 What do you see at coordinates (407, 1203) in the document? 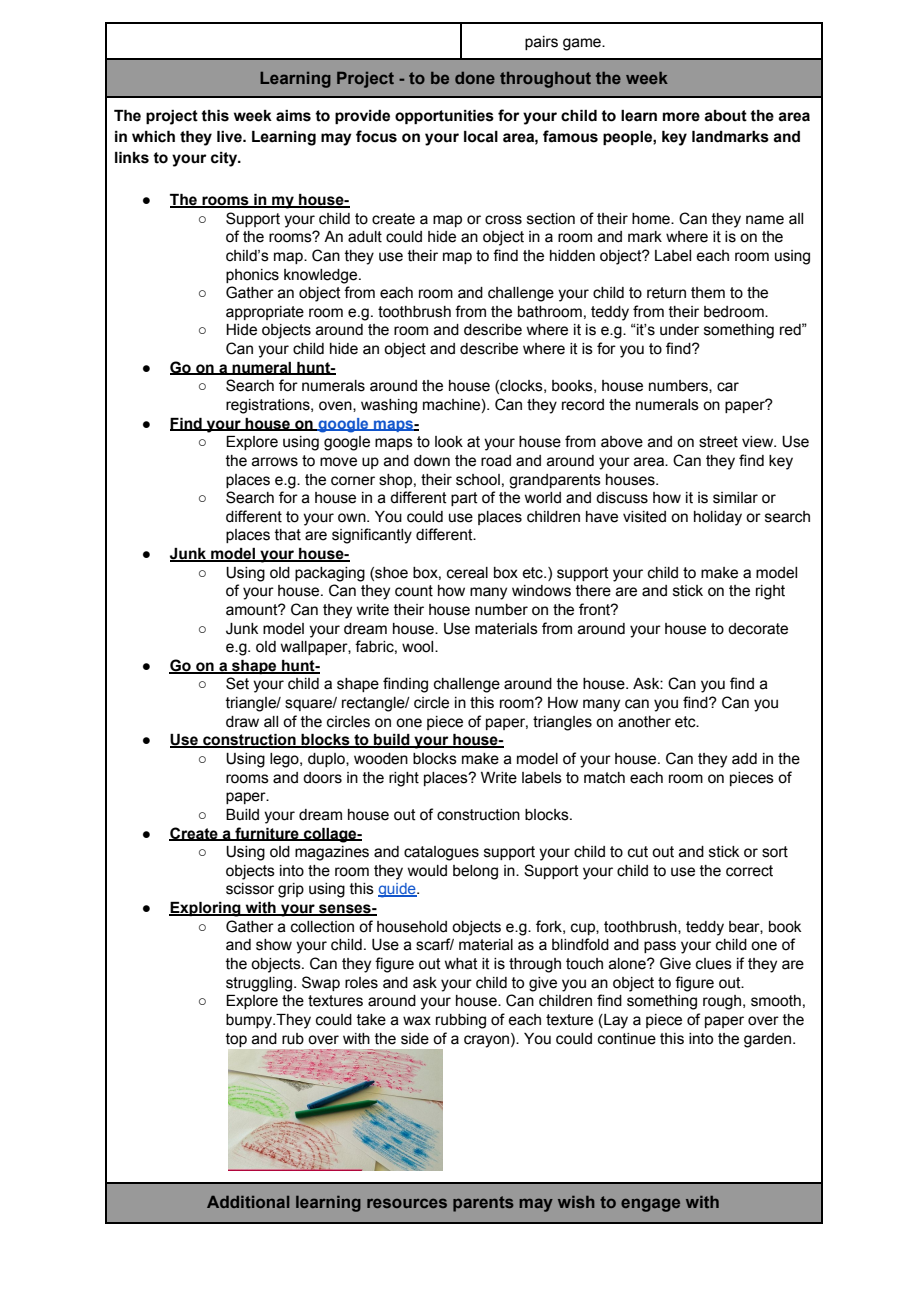
I see `resources` at bounding box center [407, 1203].
